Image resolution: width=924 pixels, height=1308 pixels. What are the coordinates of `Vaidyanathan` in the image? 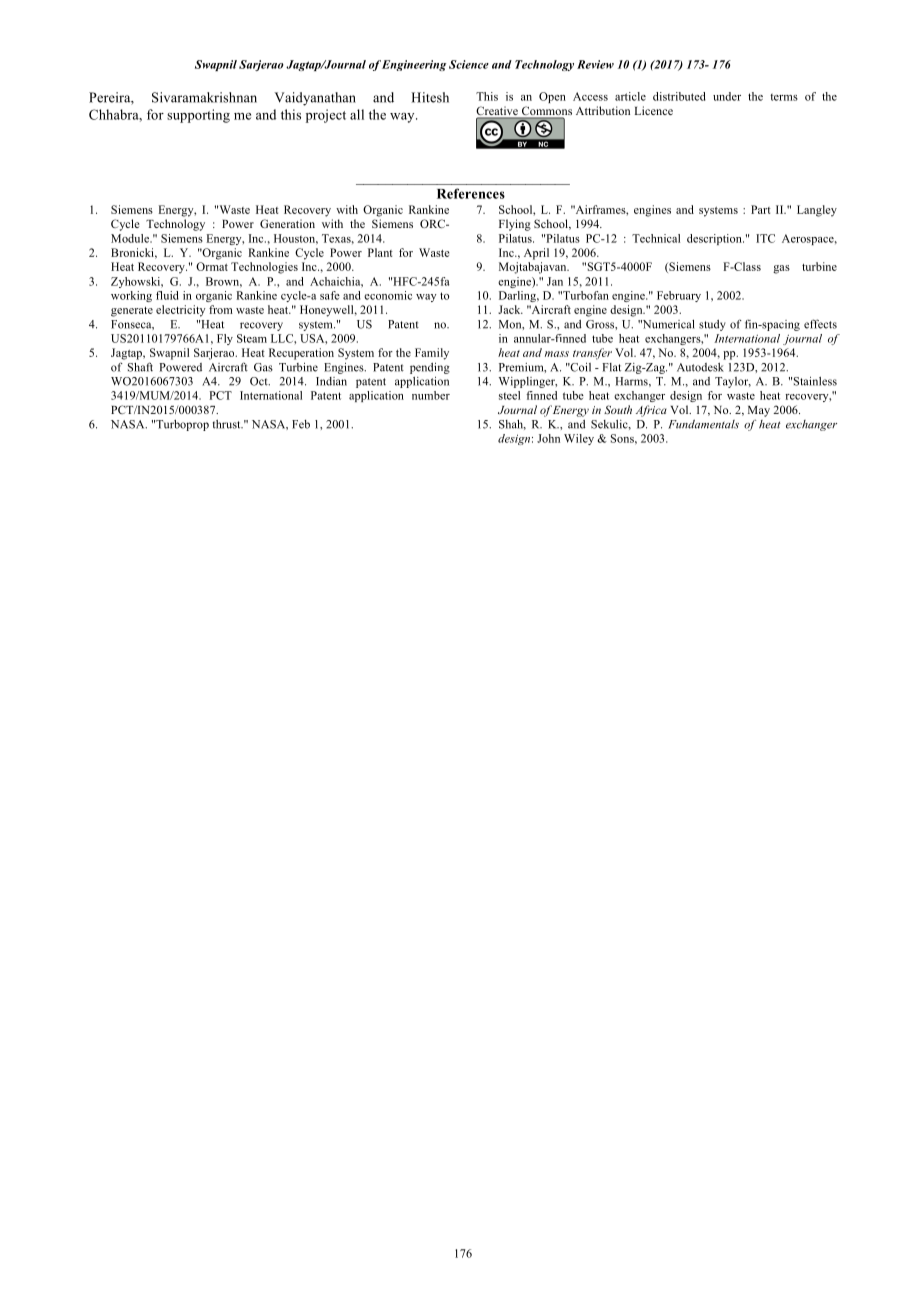 It's located at (315, 99).
